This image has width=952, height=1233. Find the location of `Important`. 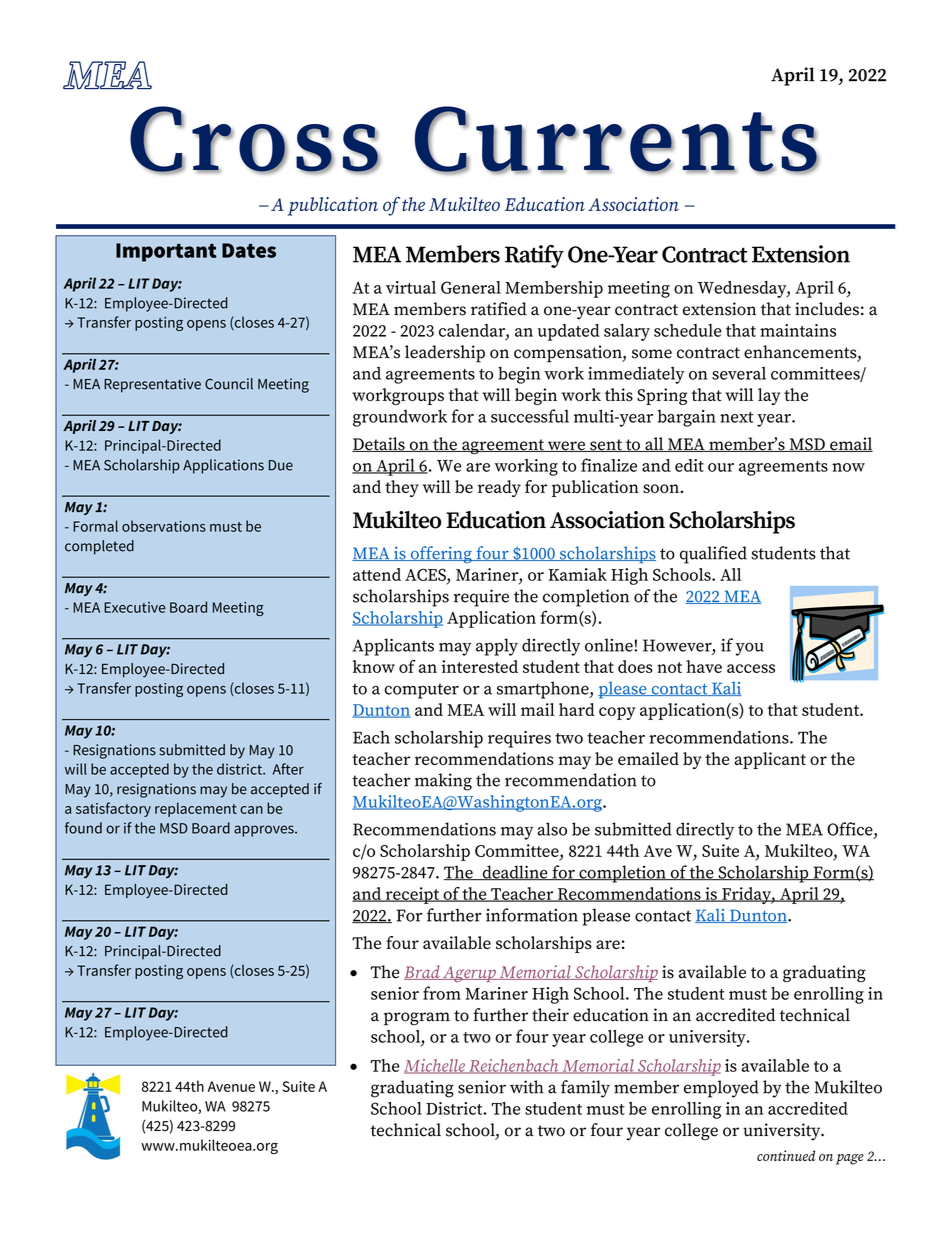

Important is located at coordinates (166, 252).
